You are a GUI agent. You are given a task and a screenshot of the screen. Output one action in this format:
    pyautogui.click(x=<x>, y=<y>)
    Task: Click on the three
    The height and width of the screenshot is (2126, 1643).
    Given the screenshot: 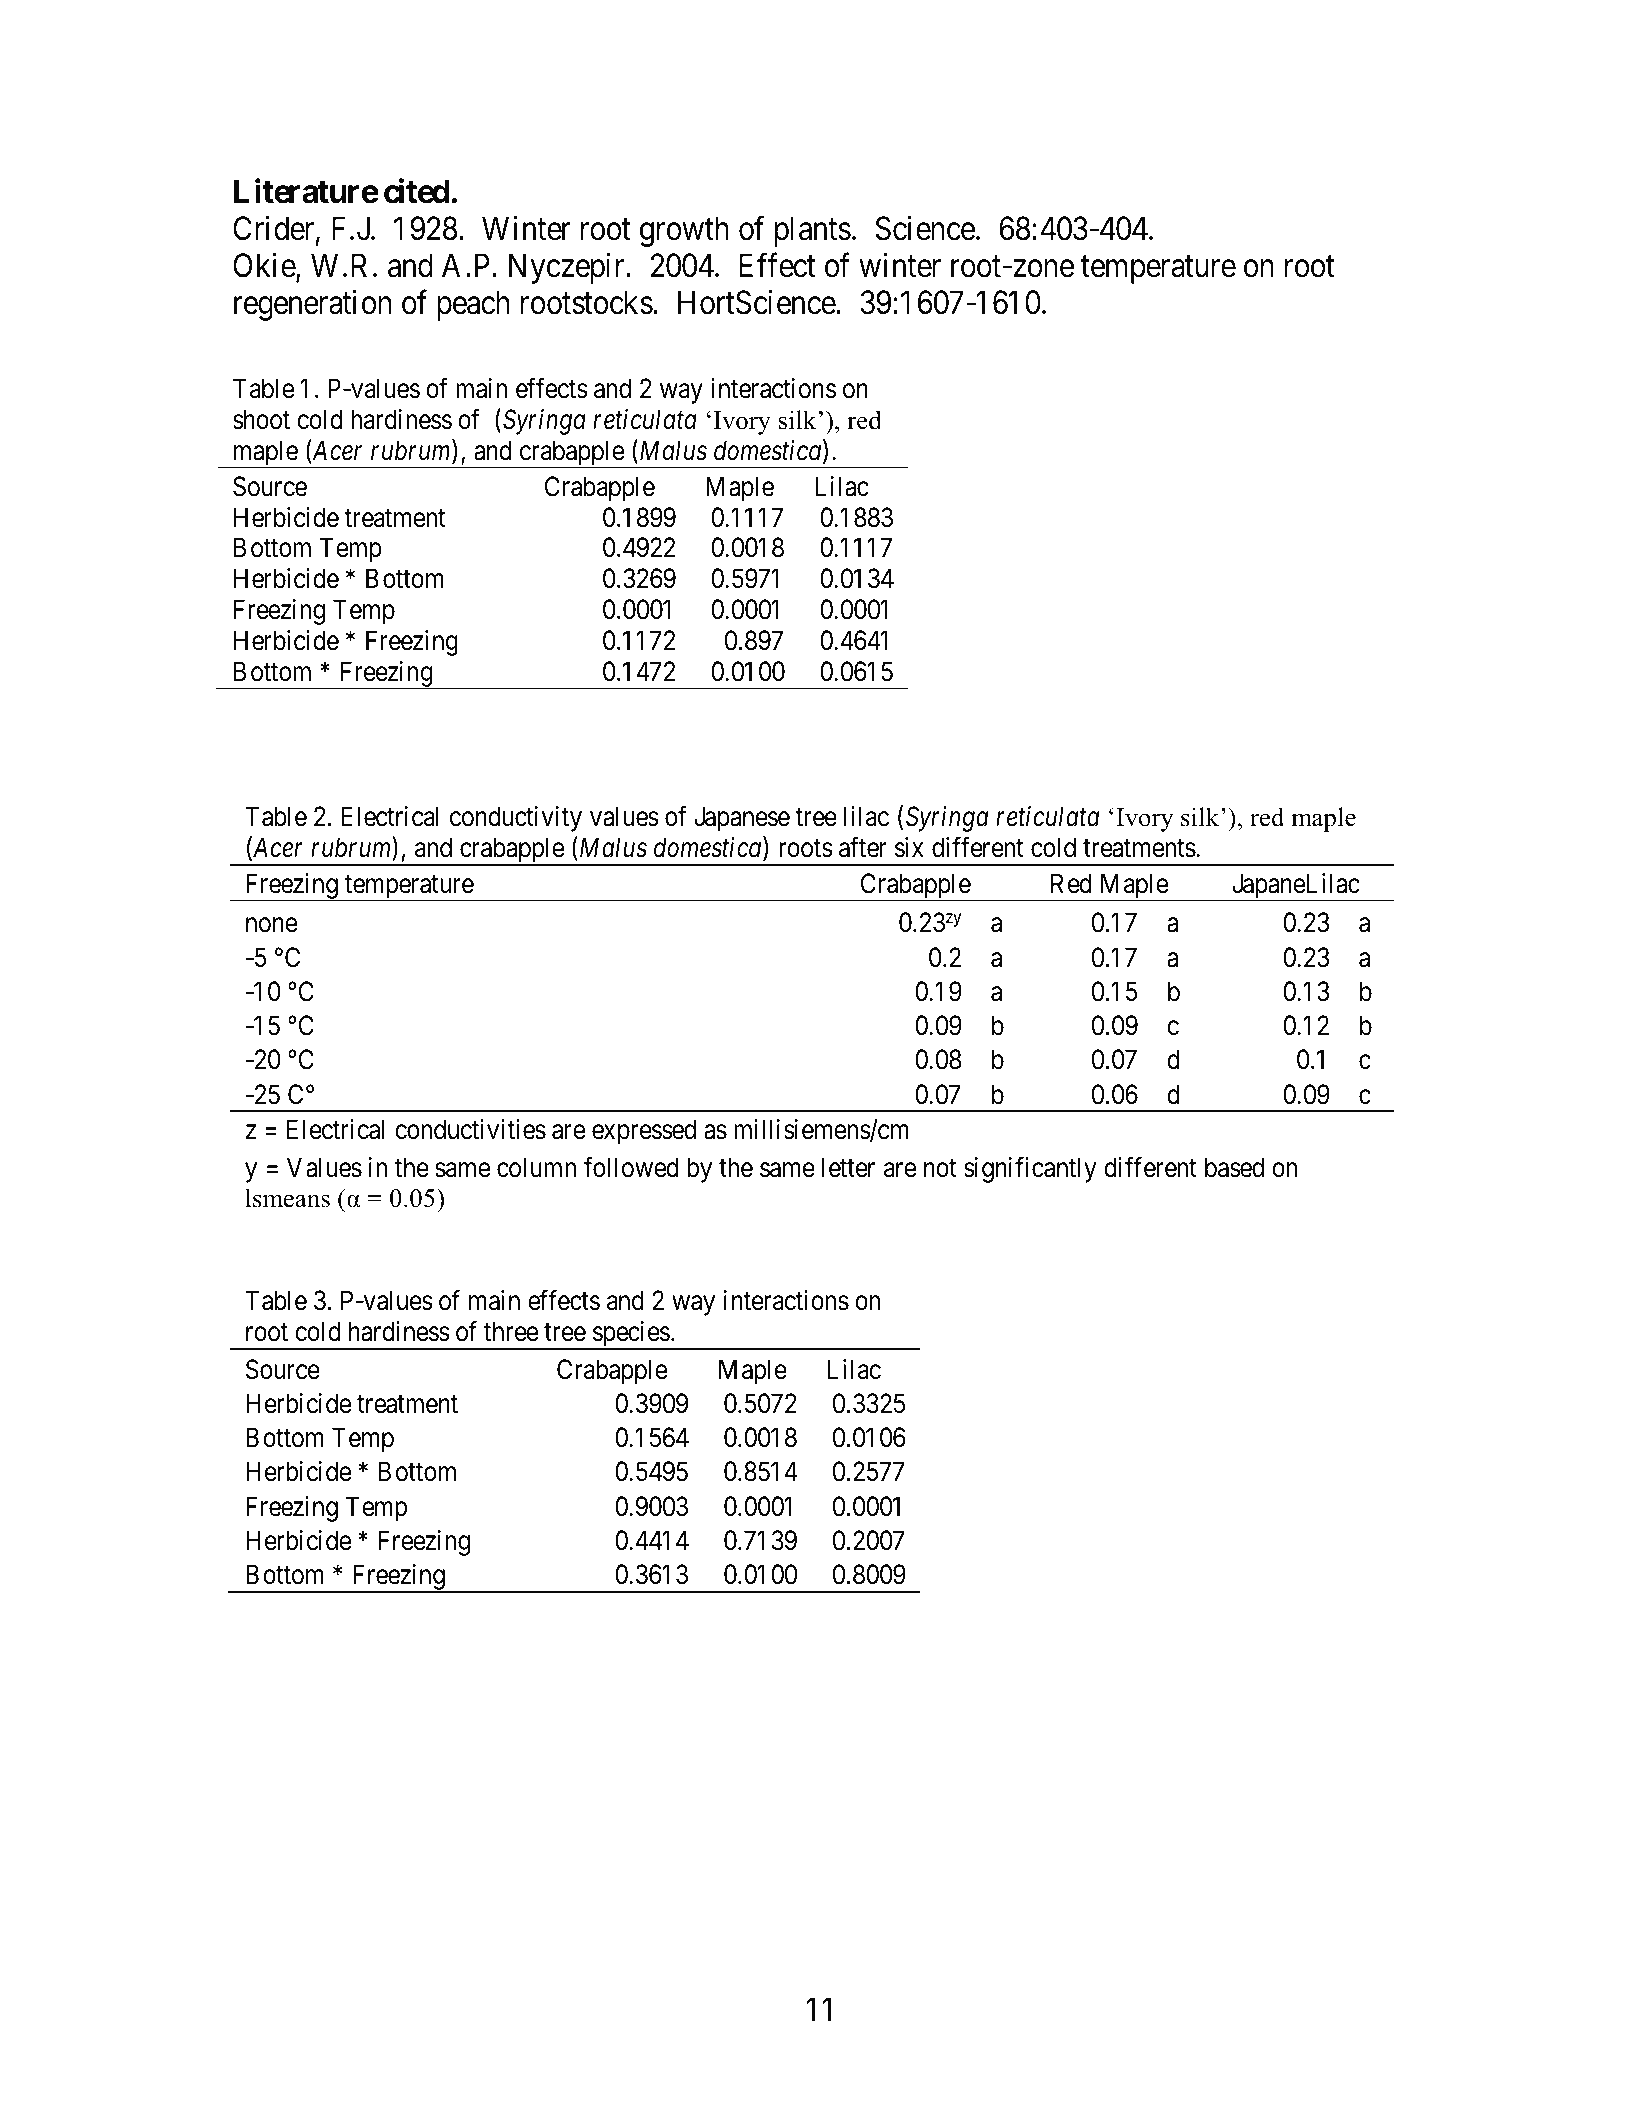 What is the action you would take?
    pyautogui.click(x=511, y=1331)
